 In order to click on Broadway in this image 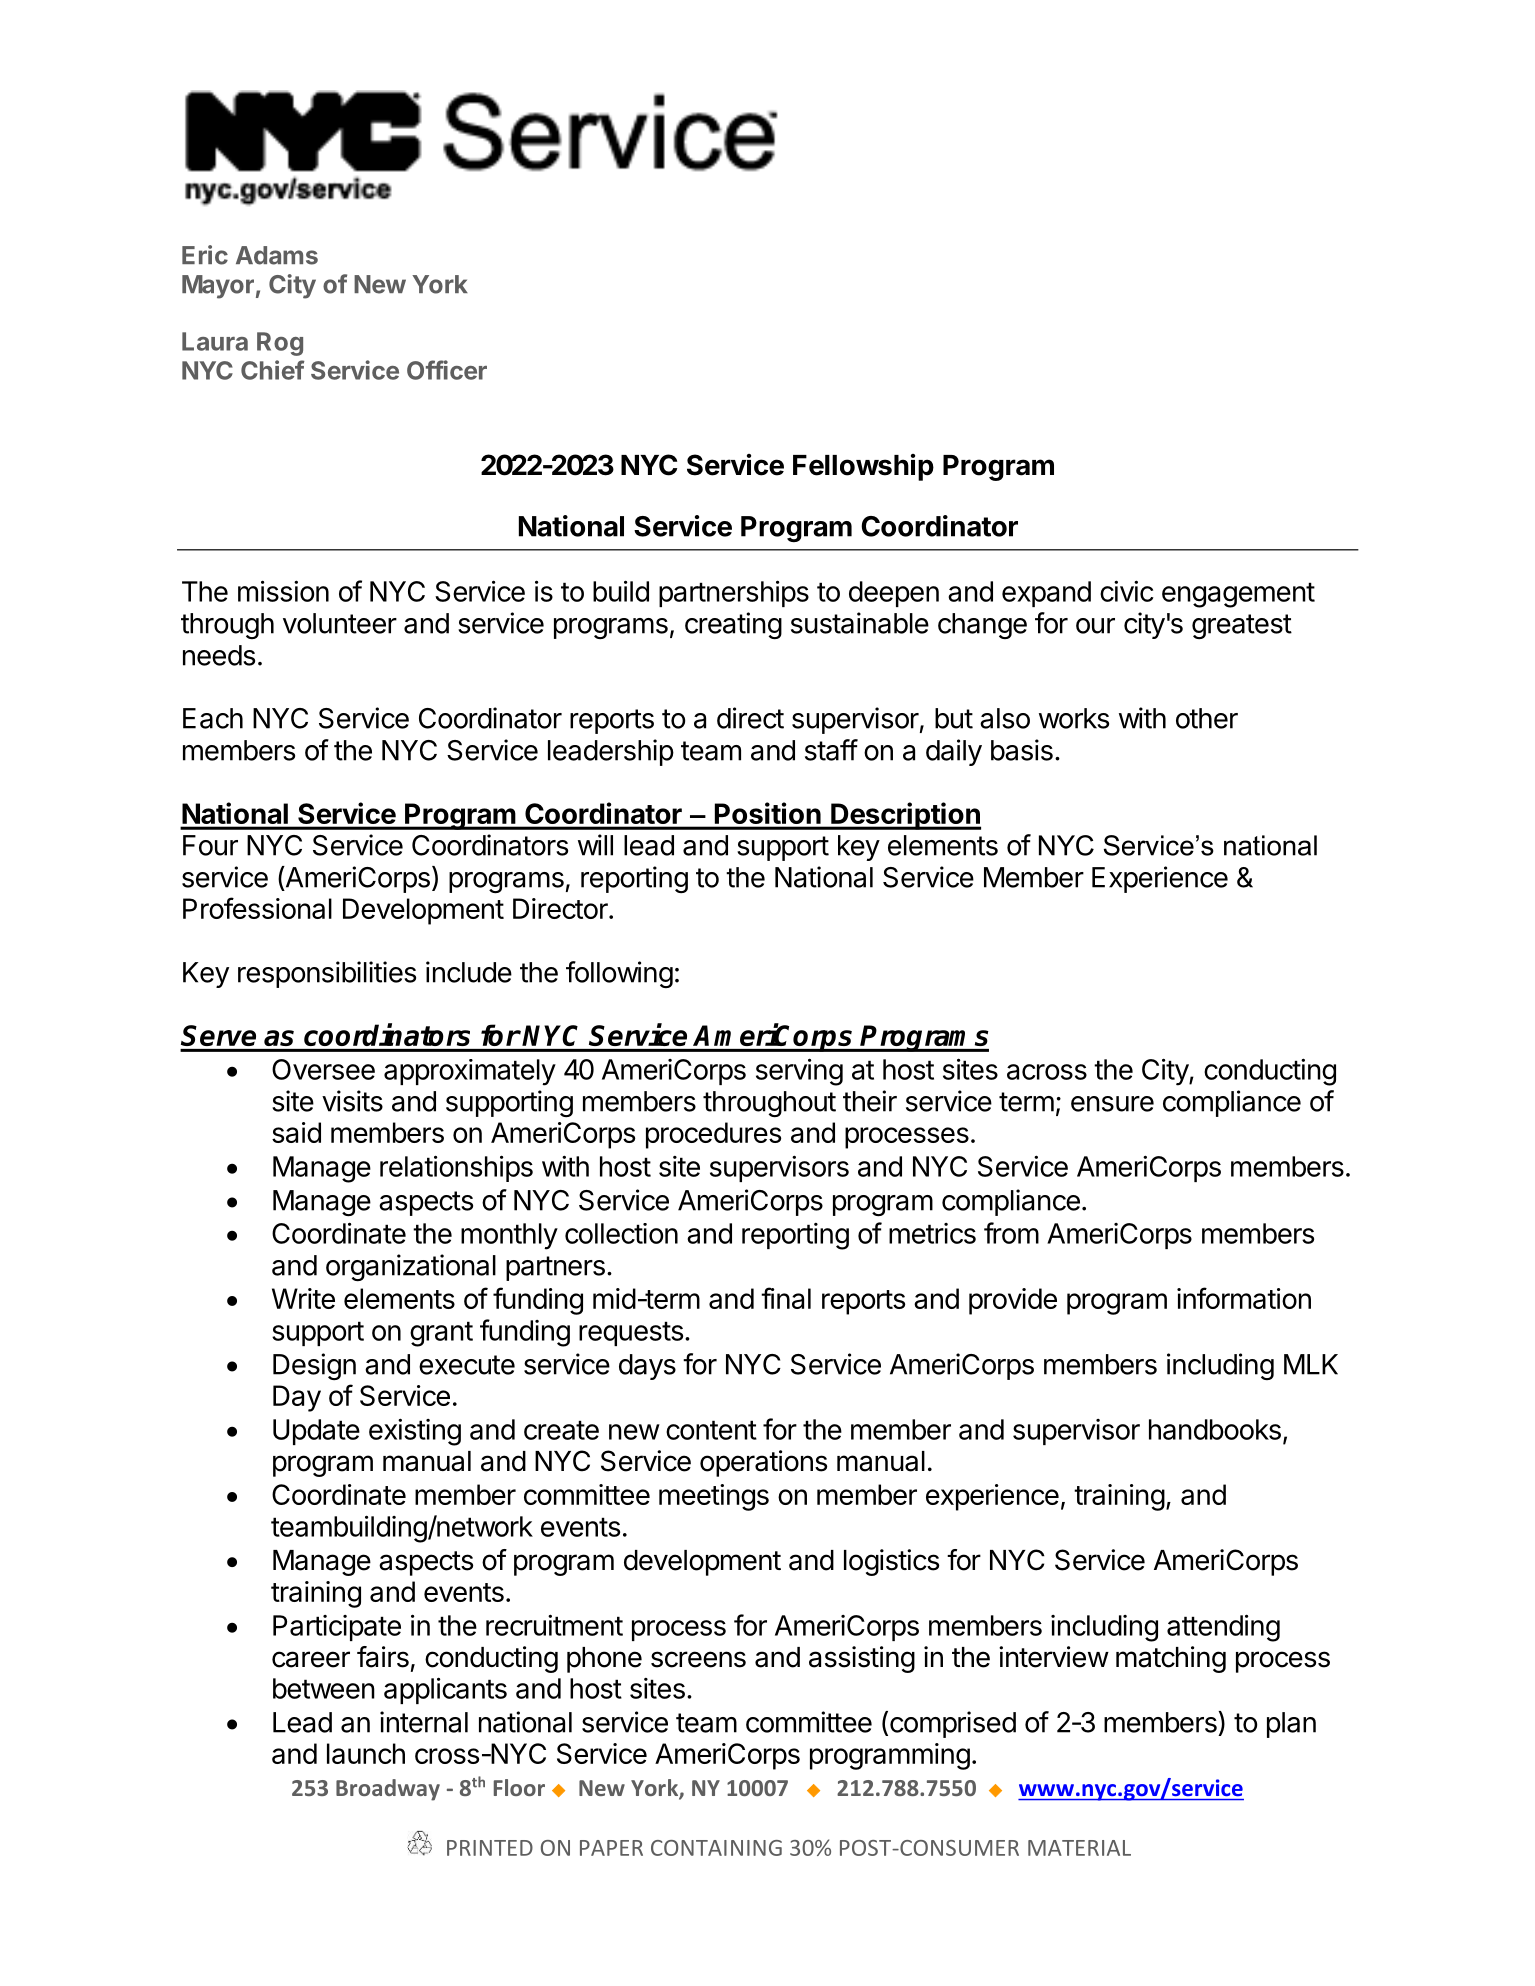, I will do `click(388, 1790)`.
